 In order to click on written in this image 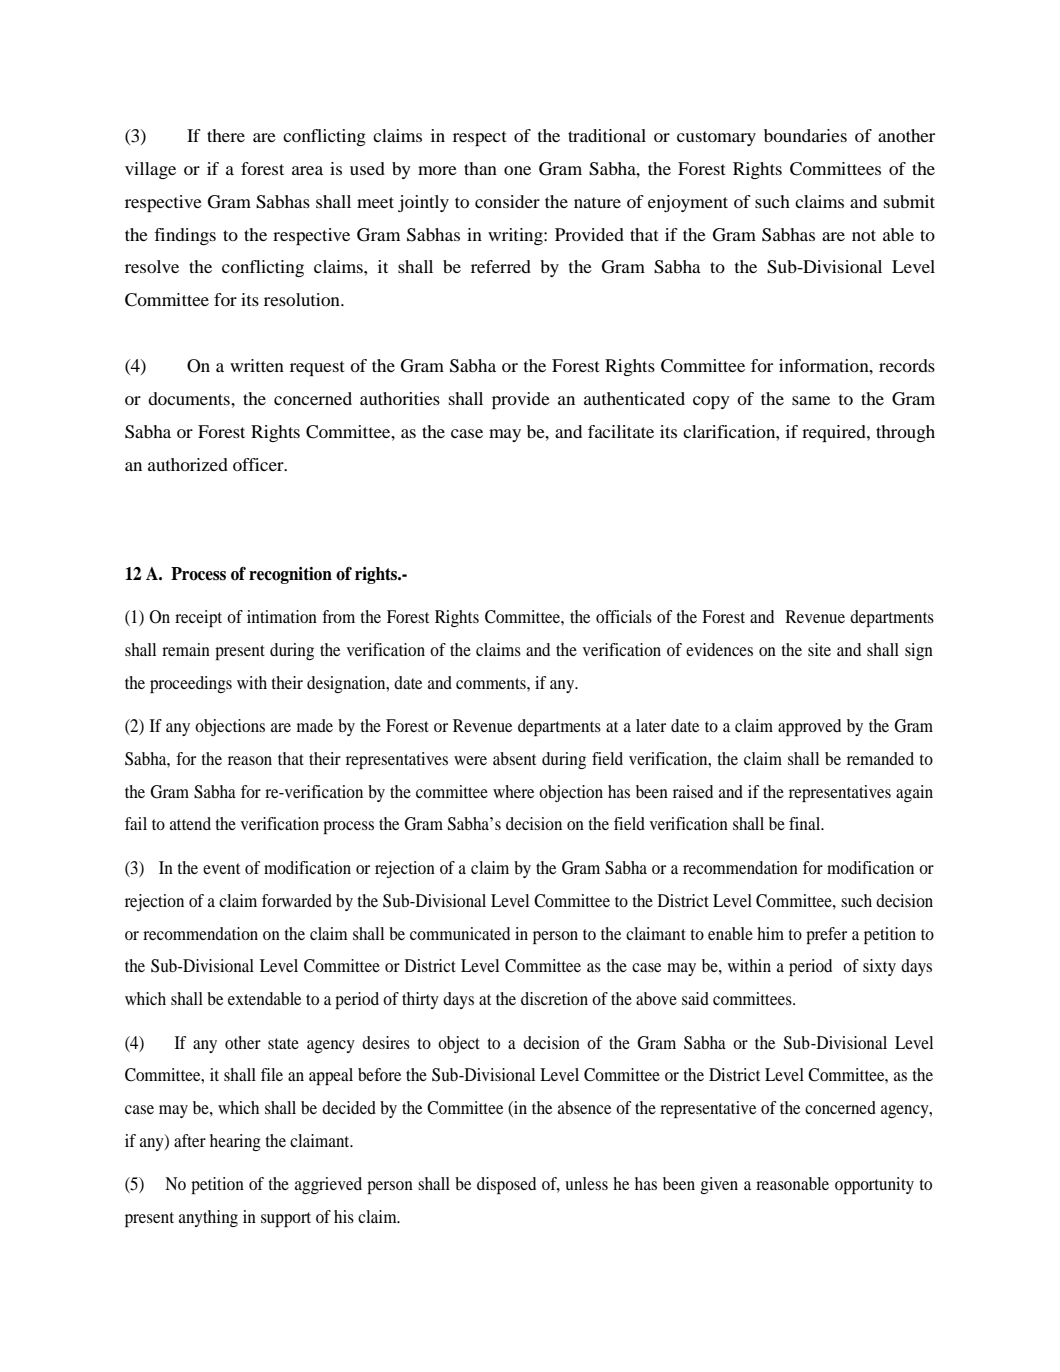, I will do `click(257, 365)`.
